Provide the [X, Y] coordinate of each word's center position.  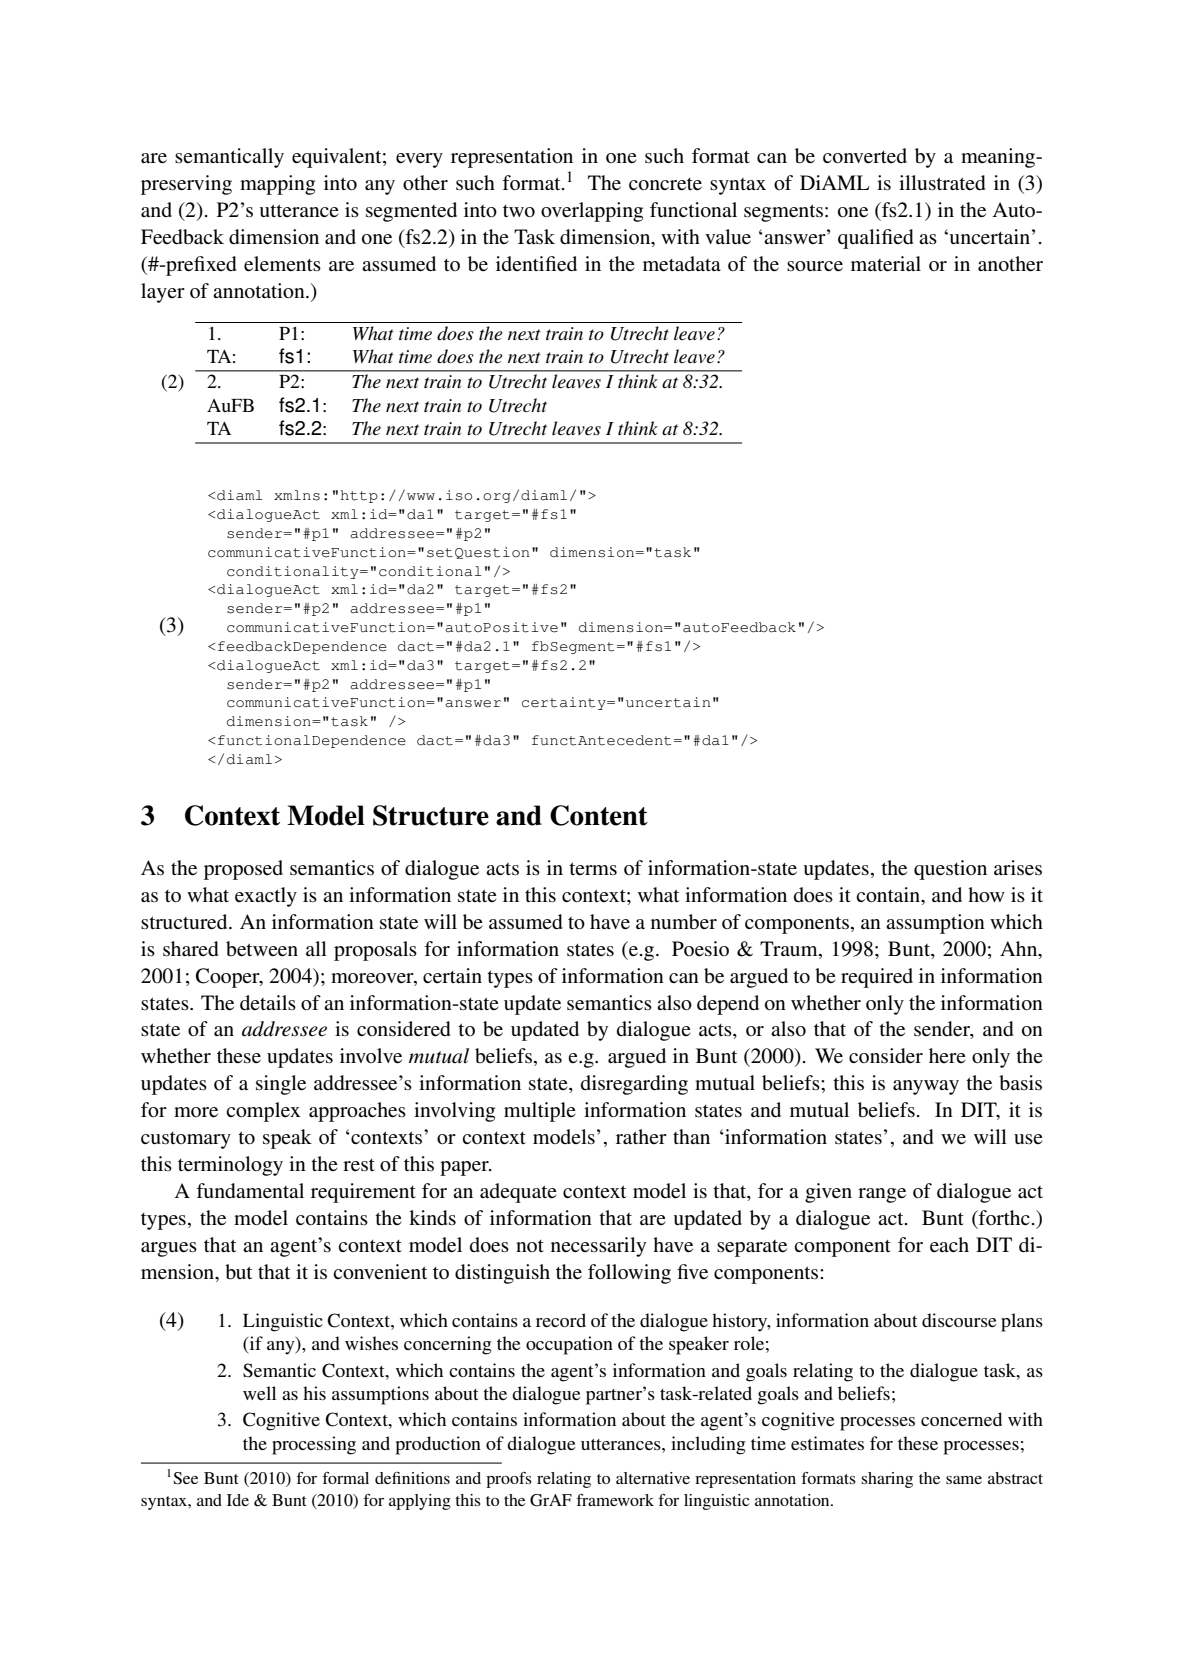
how [986, 894]
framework [615, 1500]
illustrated [942, 183]
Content [599, 815]
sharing [887, 1480]
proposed [243, 870]
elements [282, 264]
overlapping [592, 212]
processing [314, 1445]
